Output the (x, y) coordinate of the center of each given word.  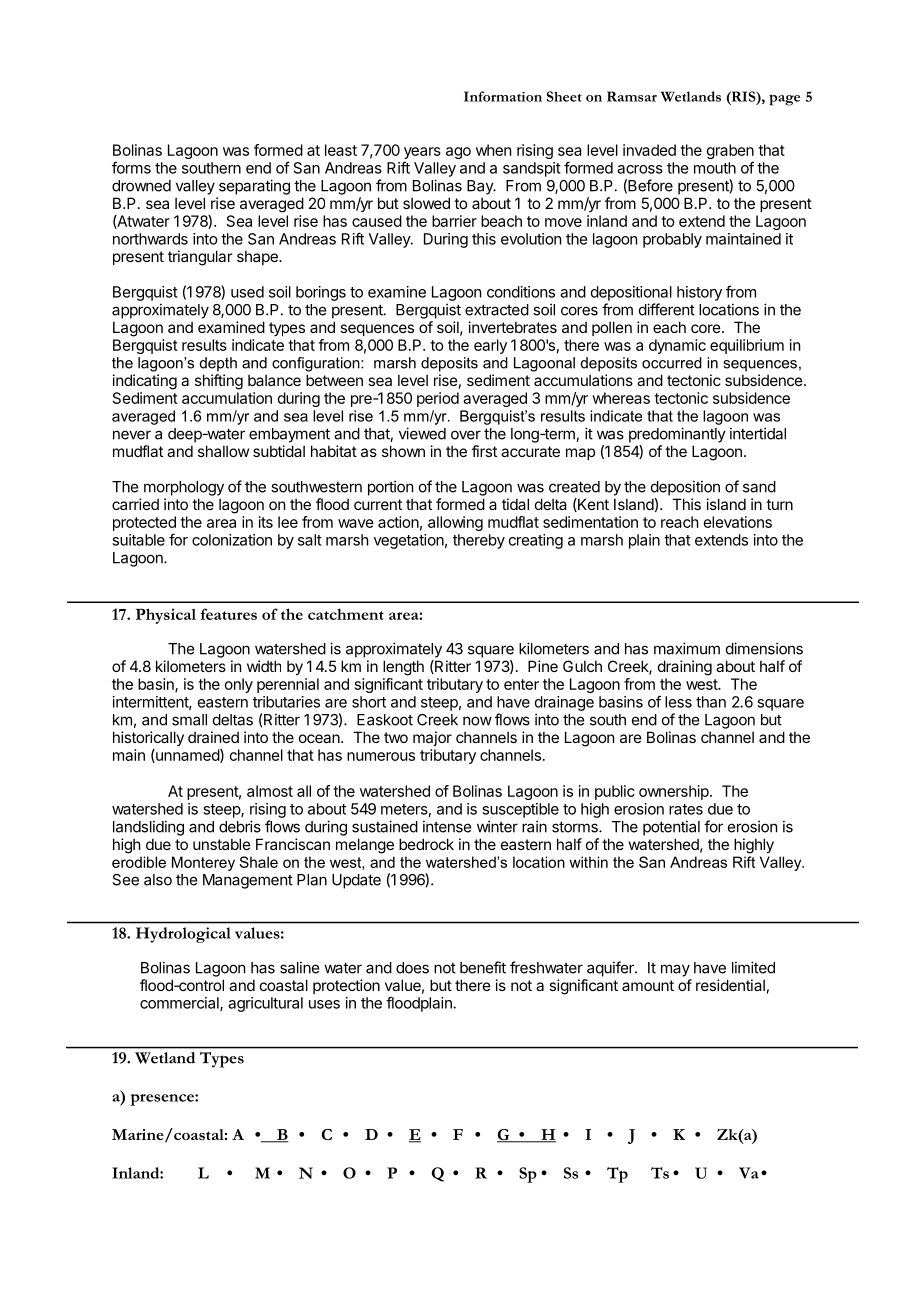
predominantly (677, 435)
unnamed (187, 756)
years (422, 154)
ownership (675, 792)
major (432, 738)
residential (730, 985)
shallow (223, 451)
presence (163, 1100)
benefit (483, 967)
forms (131, 167)
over (466, 435)
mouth (715, 168)
